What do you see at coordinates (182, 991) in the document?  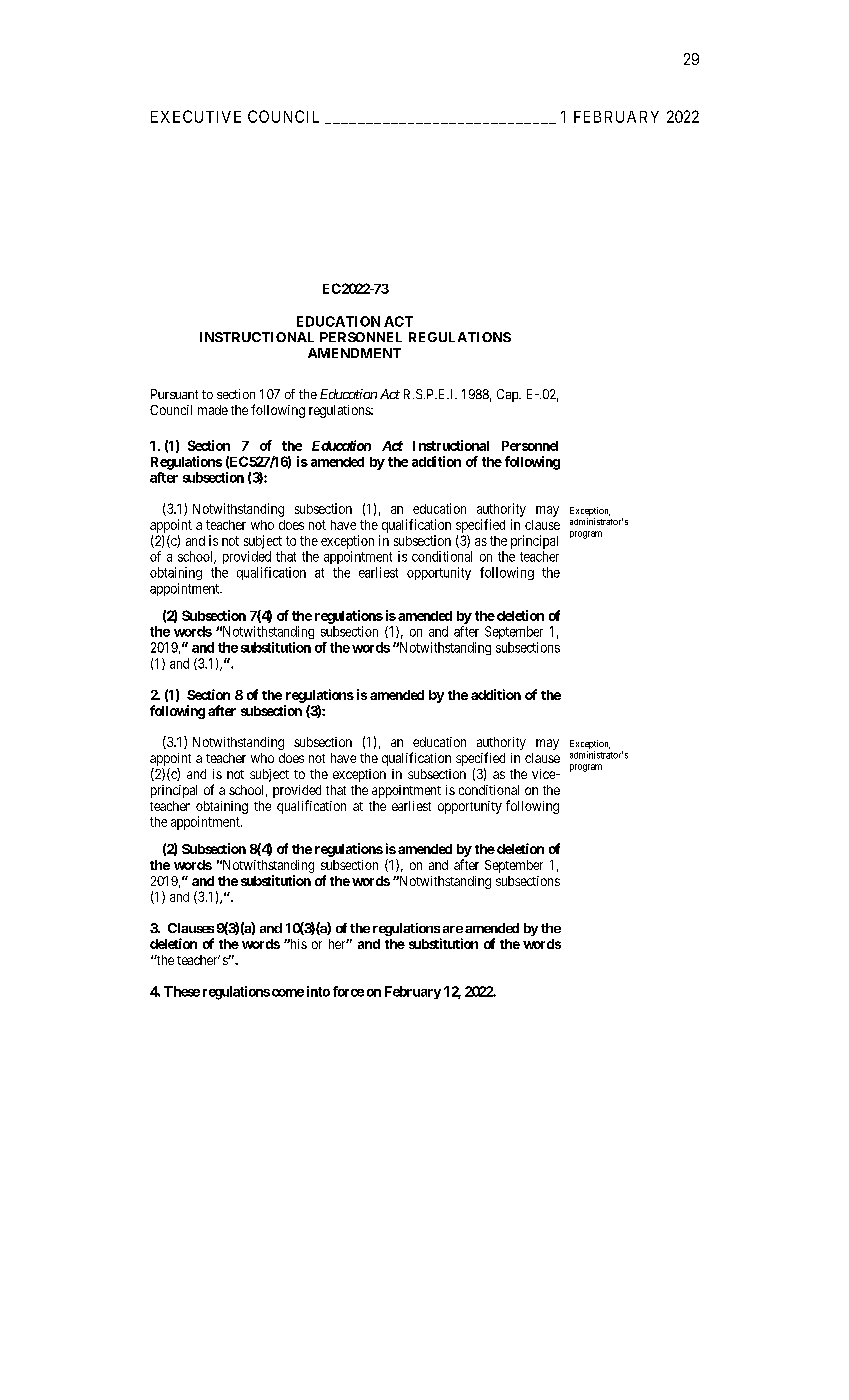 I see `These` at bounding box center [182, 991].
